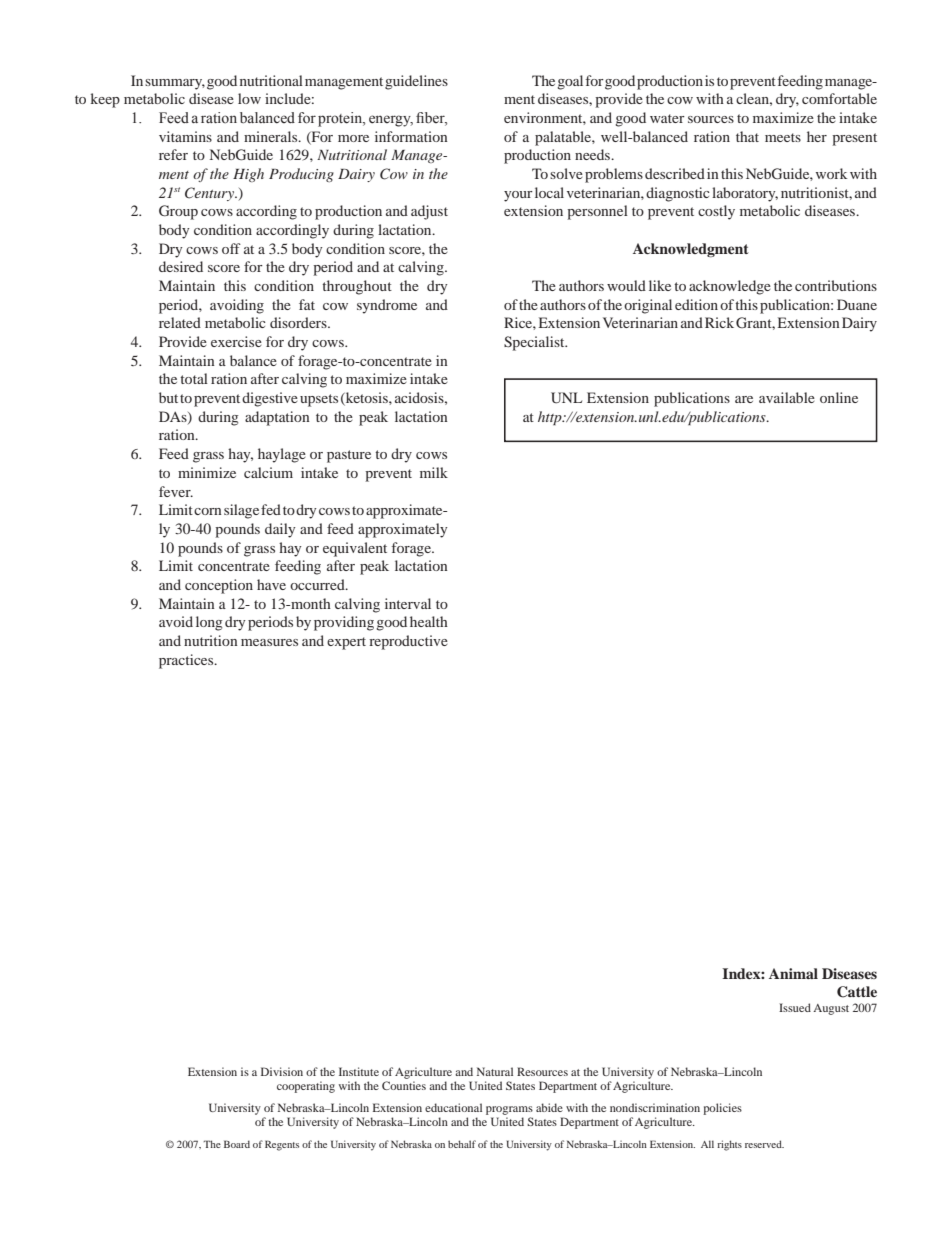 The width and height of the image is (952, 1233). Describe the element at coordinates (185, 136) in the image. I see `vitamins` at that location.
